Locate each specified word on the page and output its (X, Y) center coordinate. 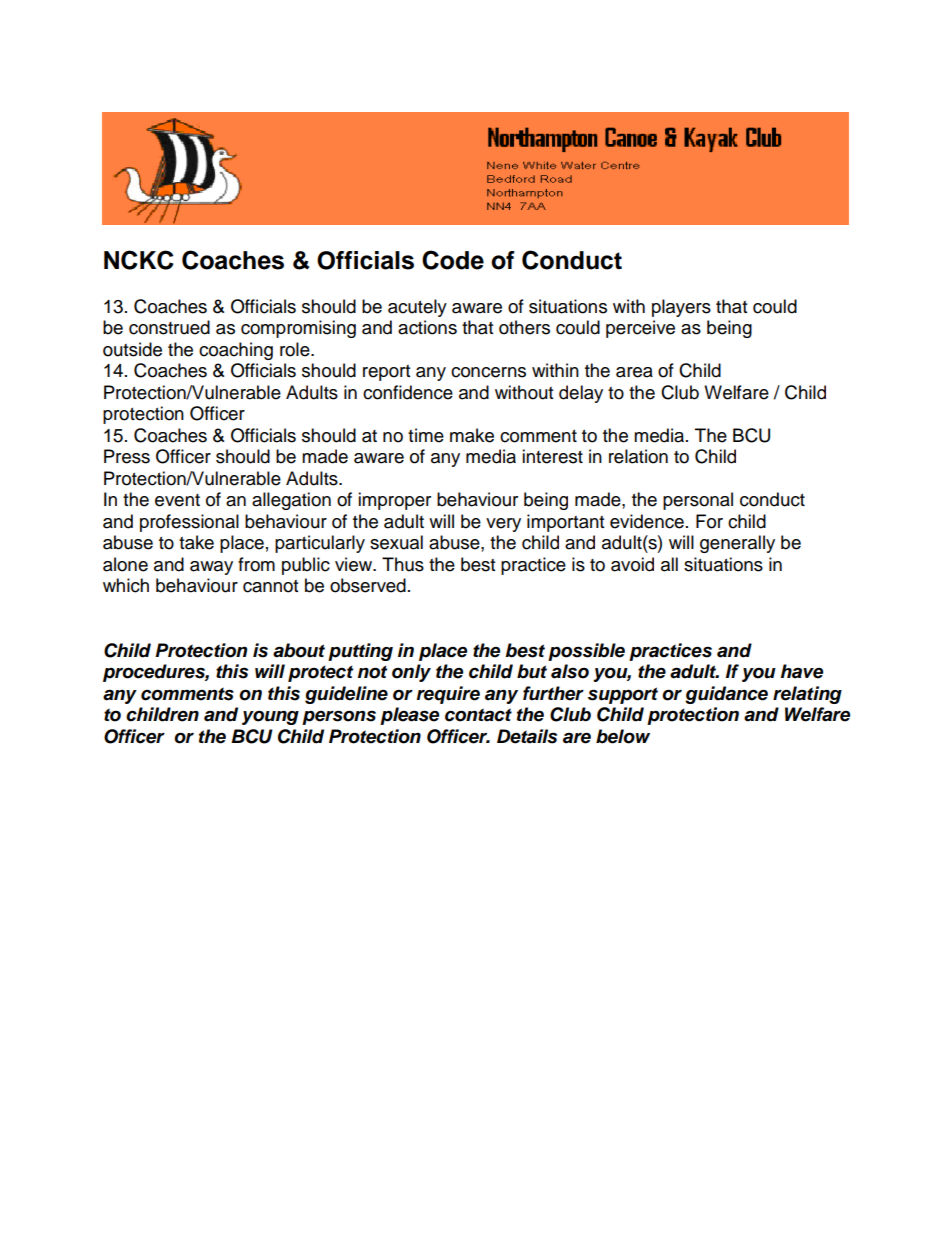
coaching (236, 351)
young (270, 717)
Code (453, 260)
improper (394, 501)
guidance (726, 695)
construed (169, 327)
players (681, 308)
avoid (632, 564)
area (634, 372)
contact (478, 715)
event (177, 500)
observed (368, 585)
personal (698, 501)
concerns (488, 372)
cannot (270, 586)
